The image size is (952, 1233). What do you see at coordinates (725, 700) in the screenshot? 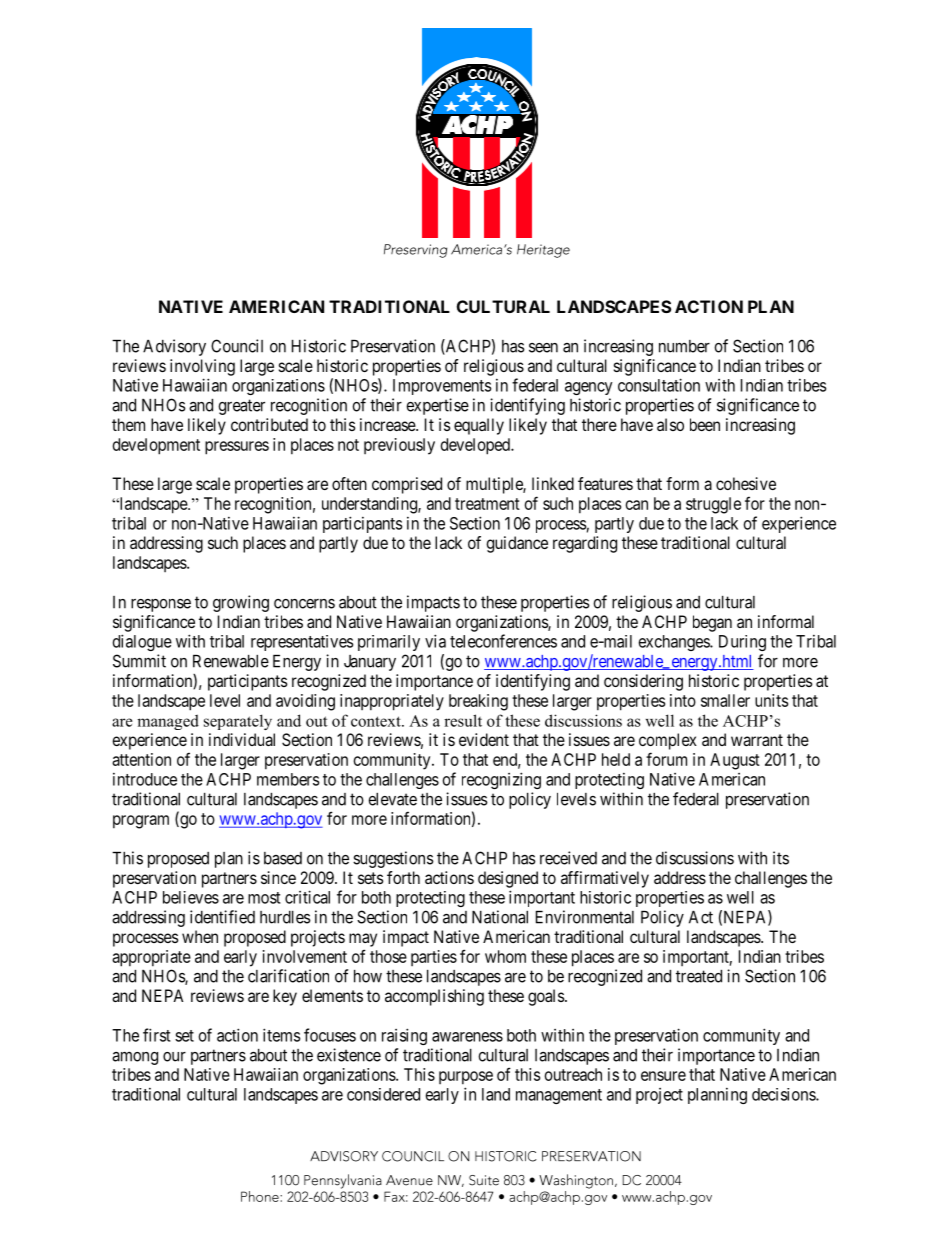
I see `smaller` at bounding box center [725, 700].
